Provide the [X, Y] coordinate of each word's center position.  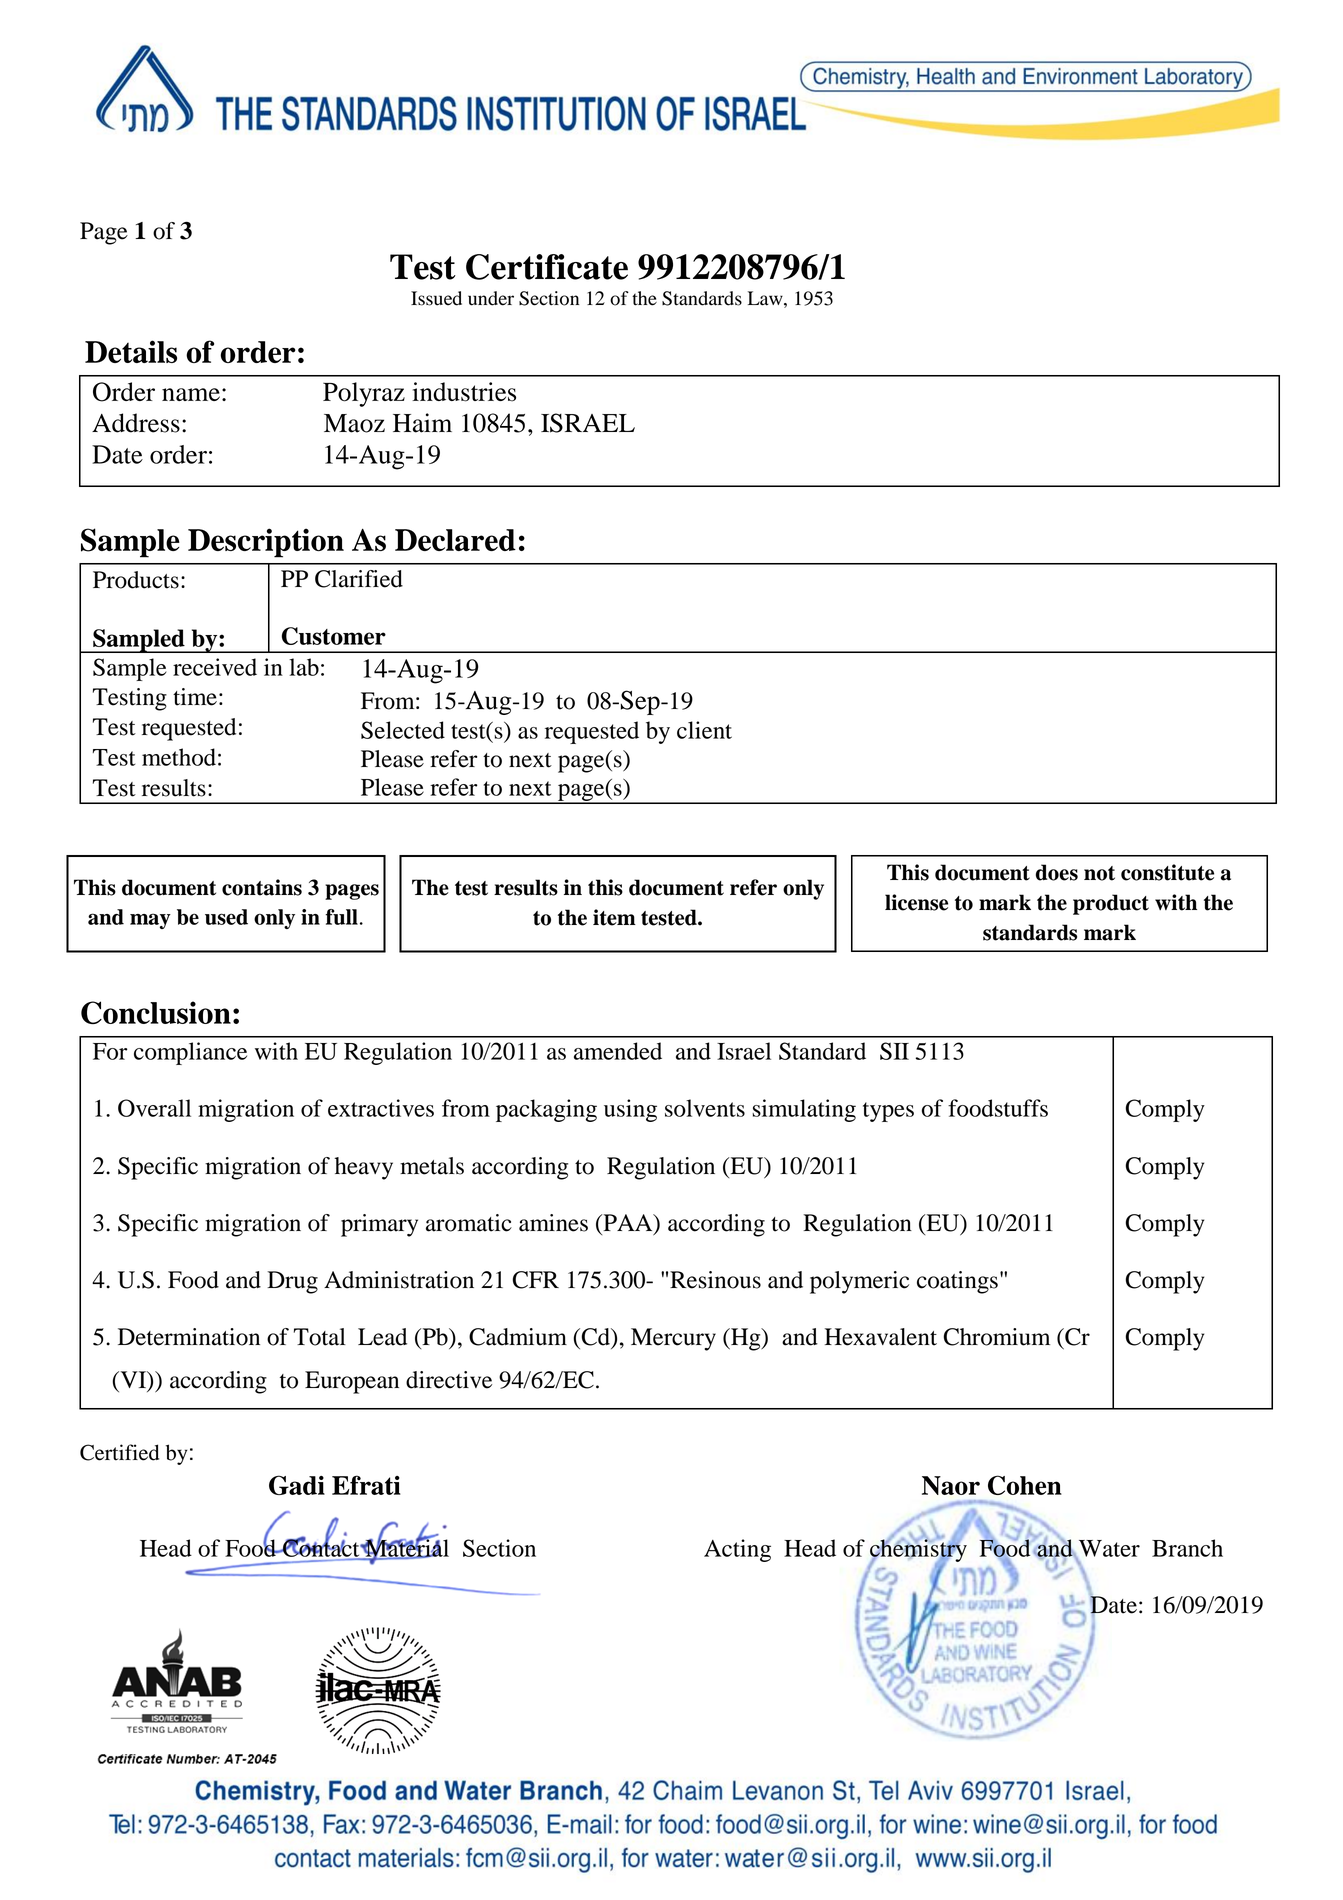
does [1057, 872]
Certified [119, 1452]
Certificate [547, 267]
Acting [737, 1550]
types [888, 1112]
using [630, 1110]
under [491, 298]
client [704, 730]
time [195, 697]
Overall [154, 1108]
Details [131, 351]
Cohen [1025, 1485]
